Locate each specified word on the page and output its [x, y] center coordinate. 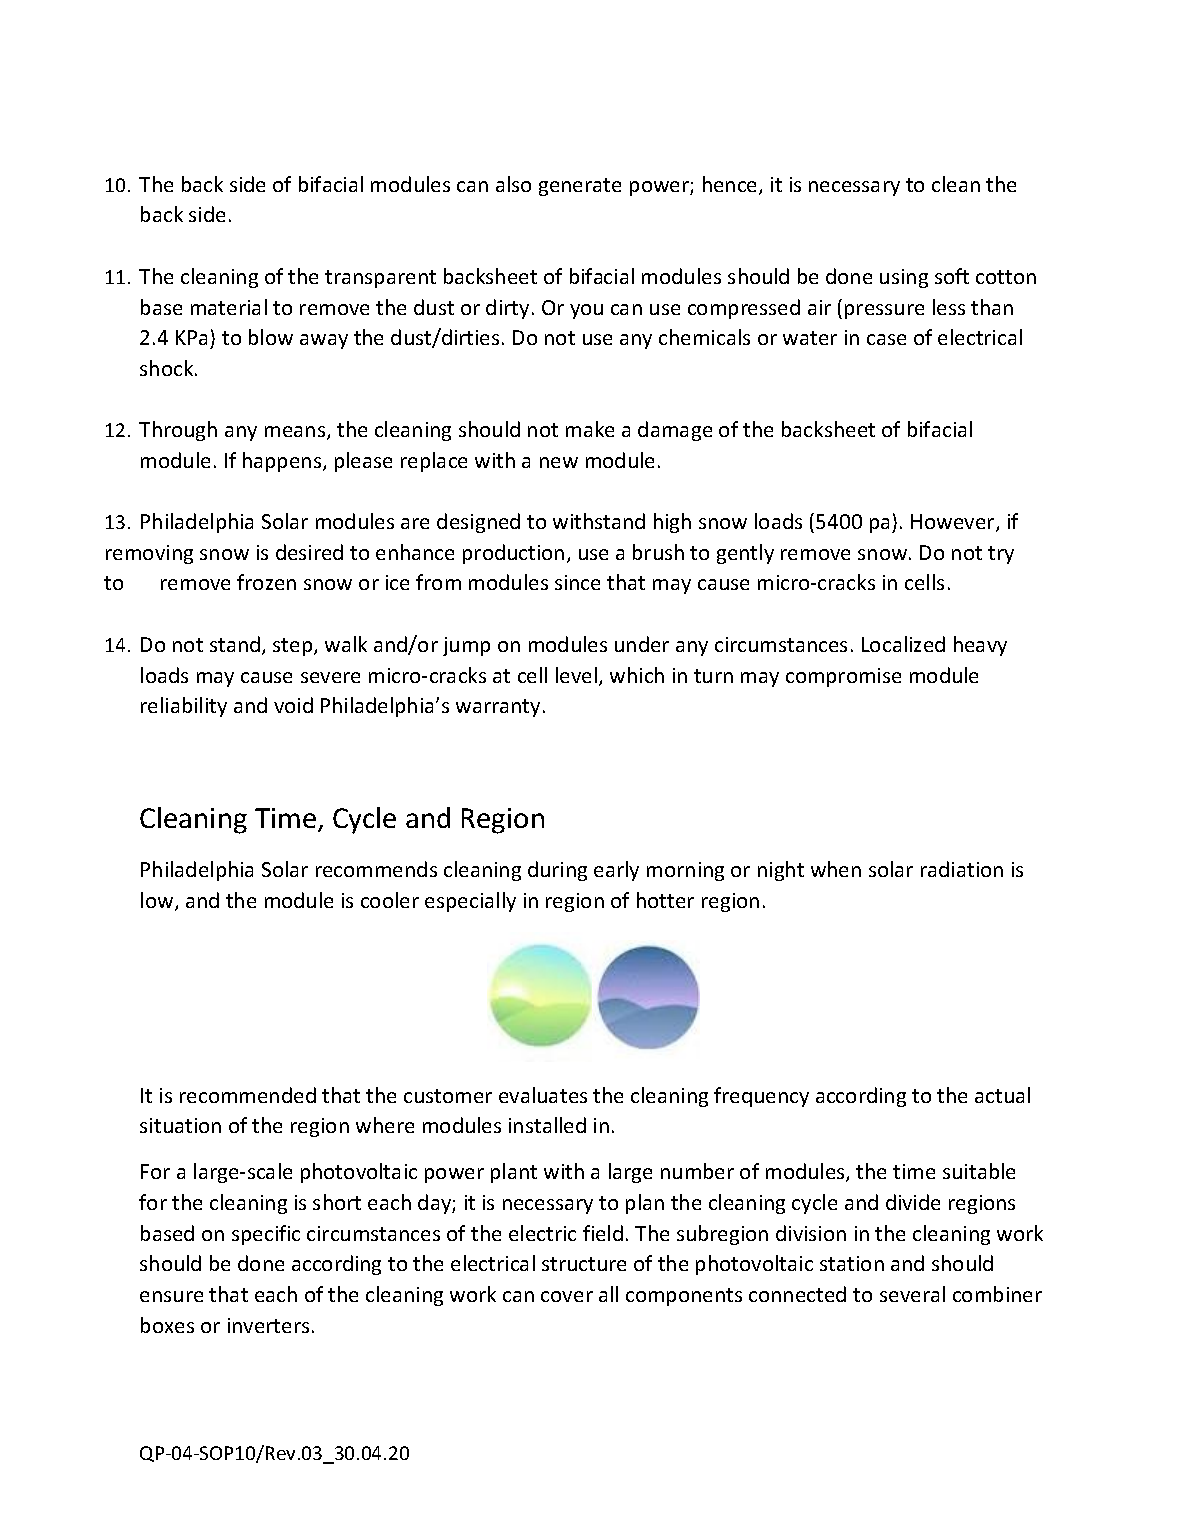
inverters [268, 1325]
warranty [500, 708]
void [293, 705]
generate [580, 187]
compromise [843, 677]
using [904, 278]
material [229, 307]
